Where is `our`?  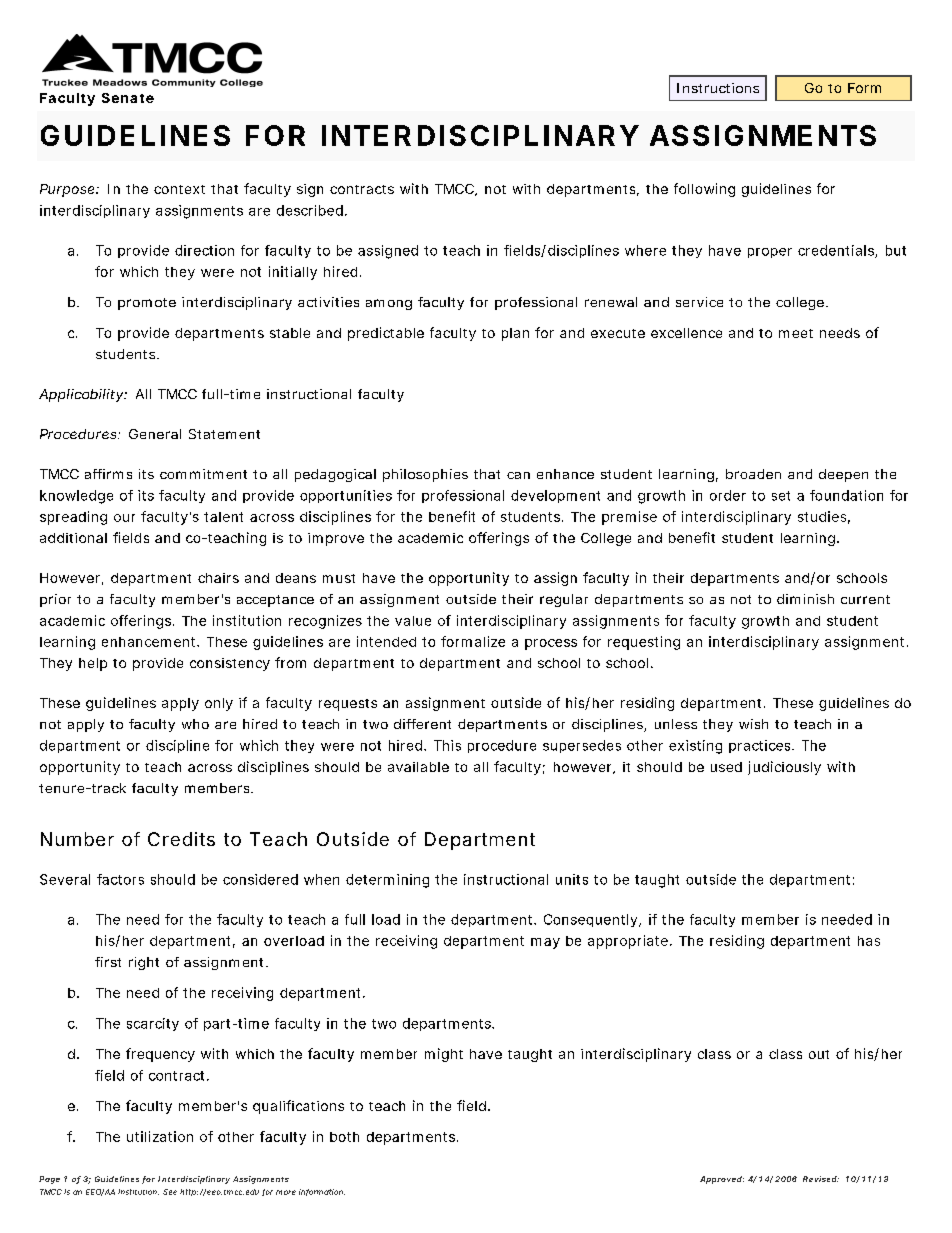
our is located at coordinates (124, 518).
